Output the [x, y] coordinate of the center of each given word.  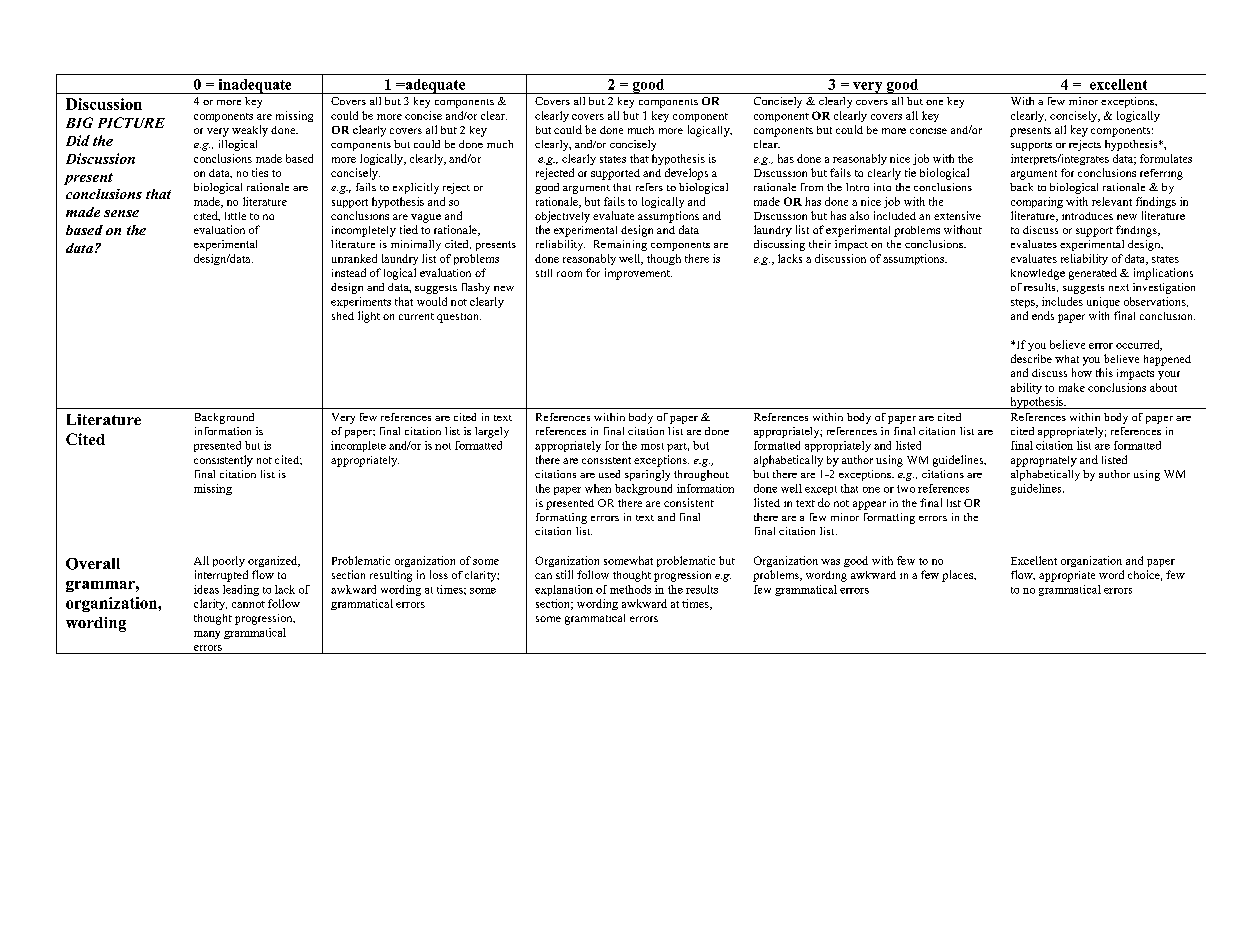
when [598, 488]
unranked [354, 258]
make [1072, 387]
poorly [229, 561]
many [207, 635]
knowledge [1038, 274]
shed [343, 316]
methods [630, 589]
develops [686, 174]
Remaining [620, 245]
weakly [250, 131]
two [906, 489]
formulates [1166, 158]
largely [492, 432]
